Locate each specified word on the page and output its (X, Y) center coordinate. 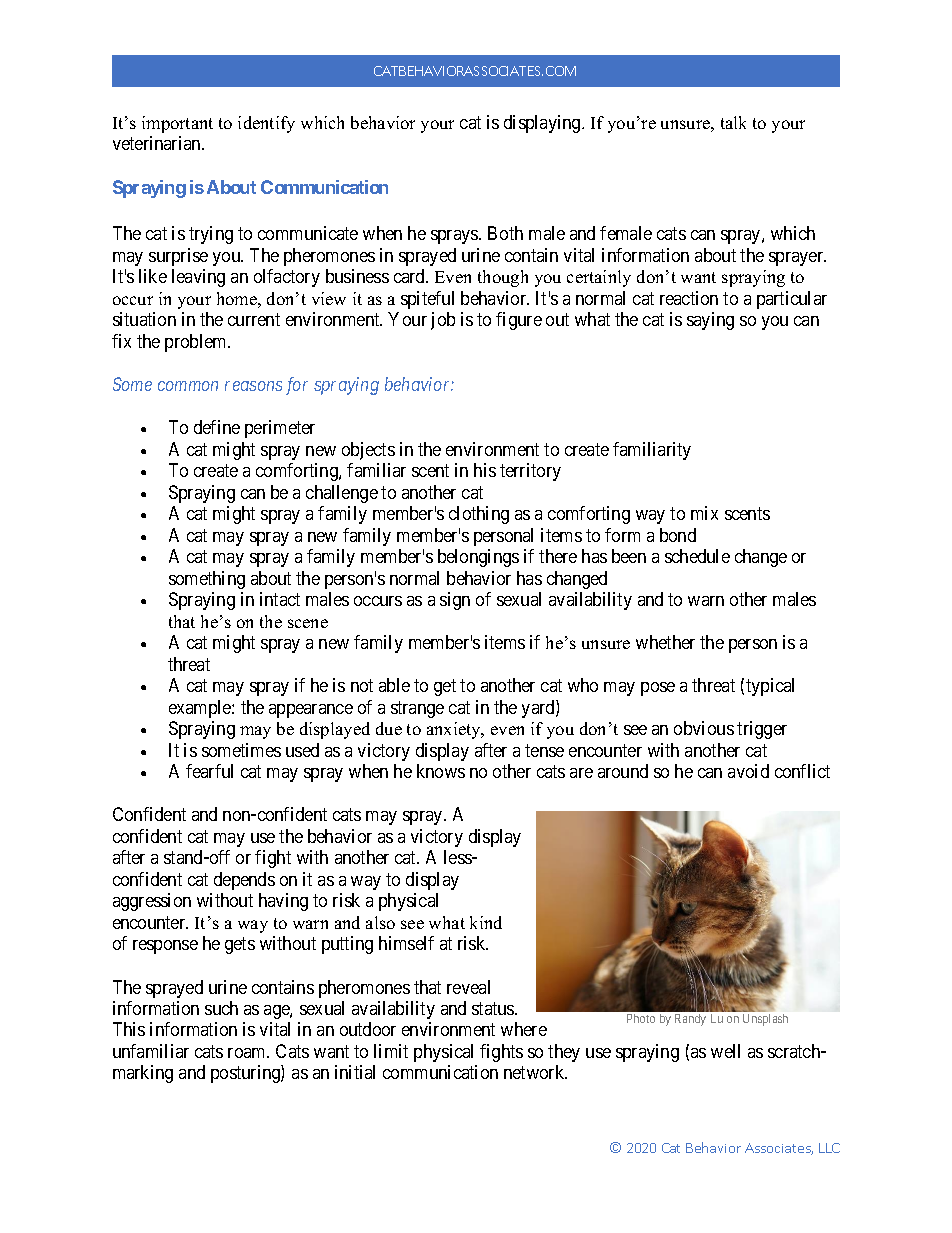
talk (733, 122)
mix (704, 513)
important (177, 124)
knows (441, 771)
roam (248, 1053)
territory (530, 472)
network (535, 1072)
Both (505, 233)
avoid (748, 771)
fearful (209, 771)
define (217, 427)
